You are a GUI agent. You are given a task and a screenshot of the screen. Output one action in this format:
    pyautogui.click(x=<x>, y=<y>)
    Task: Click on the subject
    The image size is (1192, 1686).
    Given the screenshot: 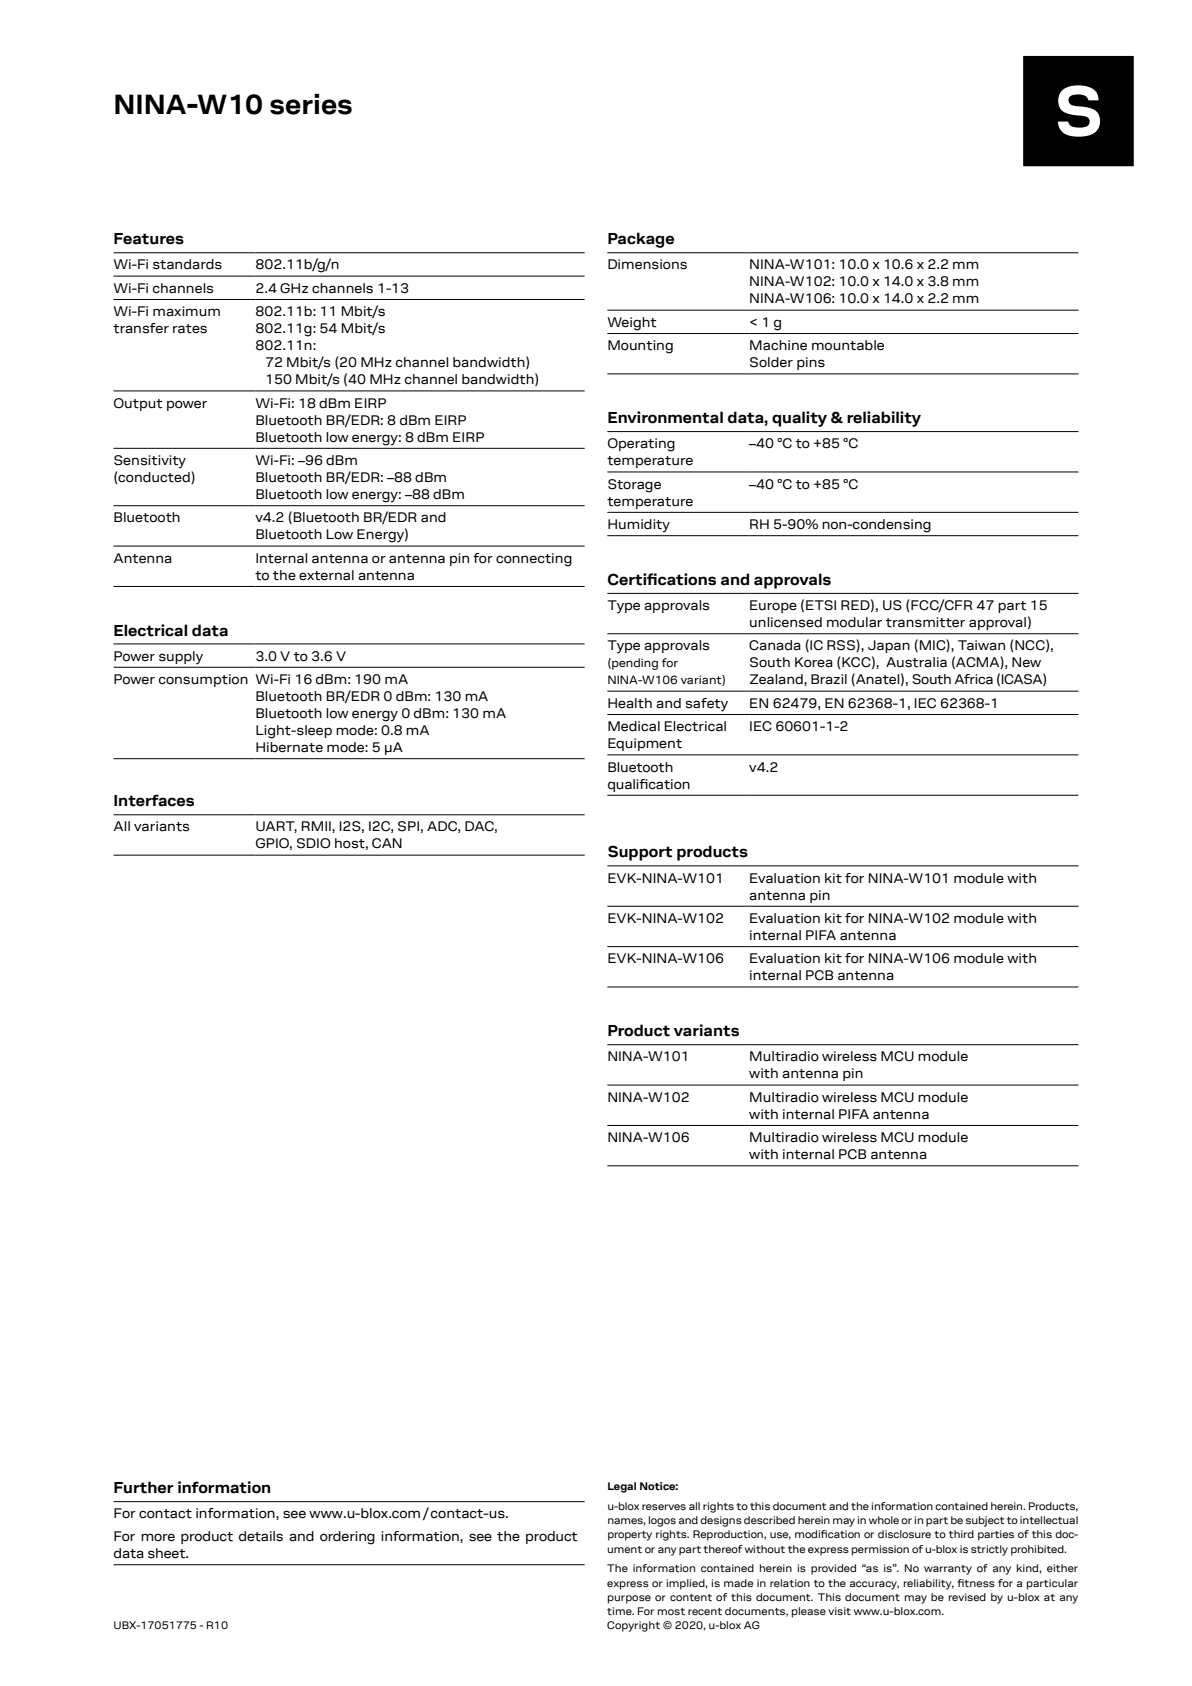 What is the action you would take?
    pyautogui.click(x=985, y=1521)
